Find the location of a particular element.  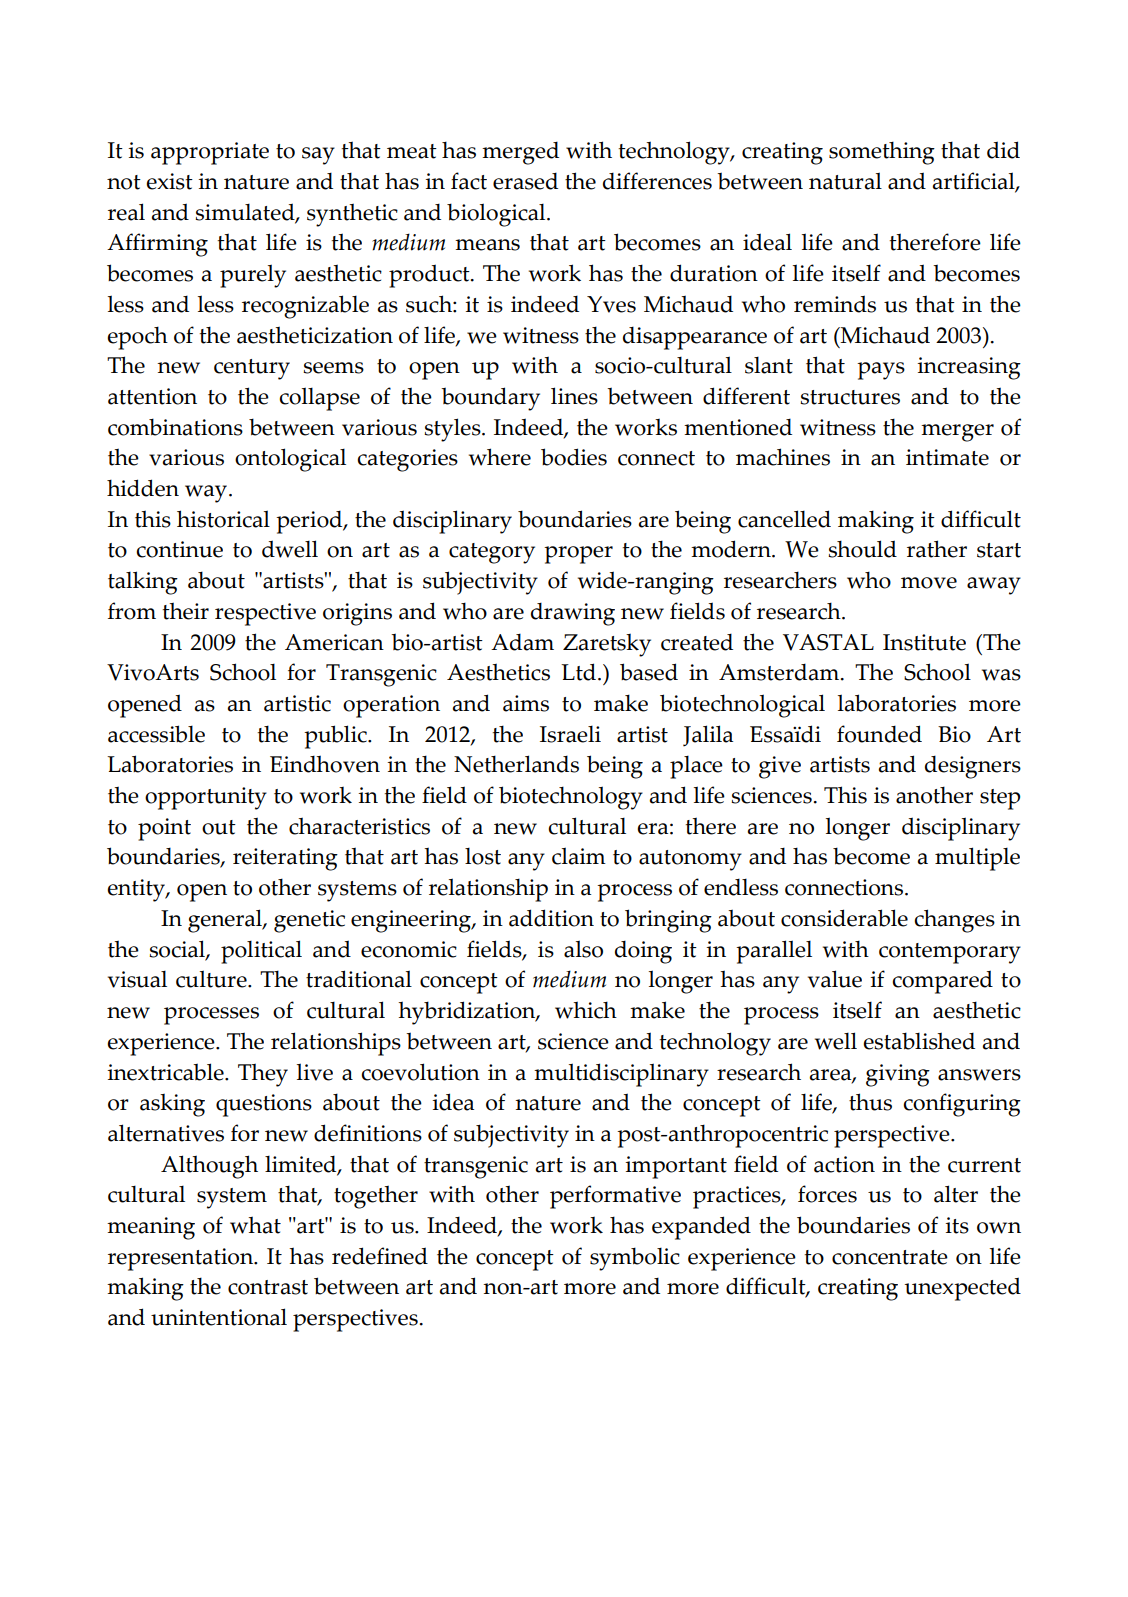

contrast is located at coordinates (268, 1287).
